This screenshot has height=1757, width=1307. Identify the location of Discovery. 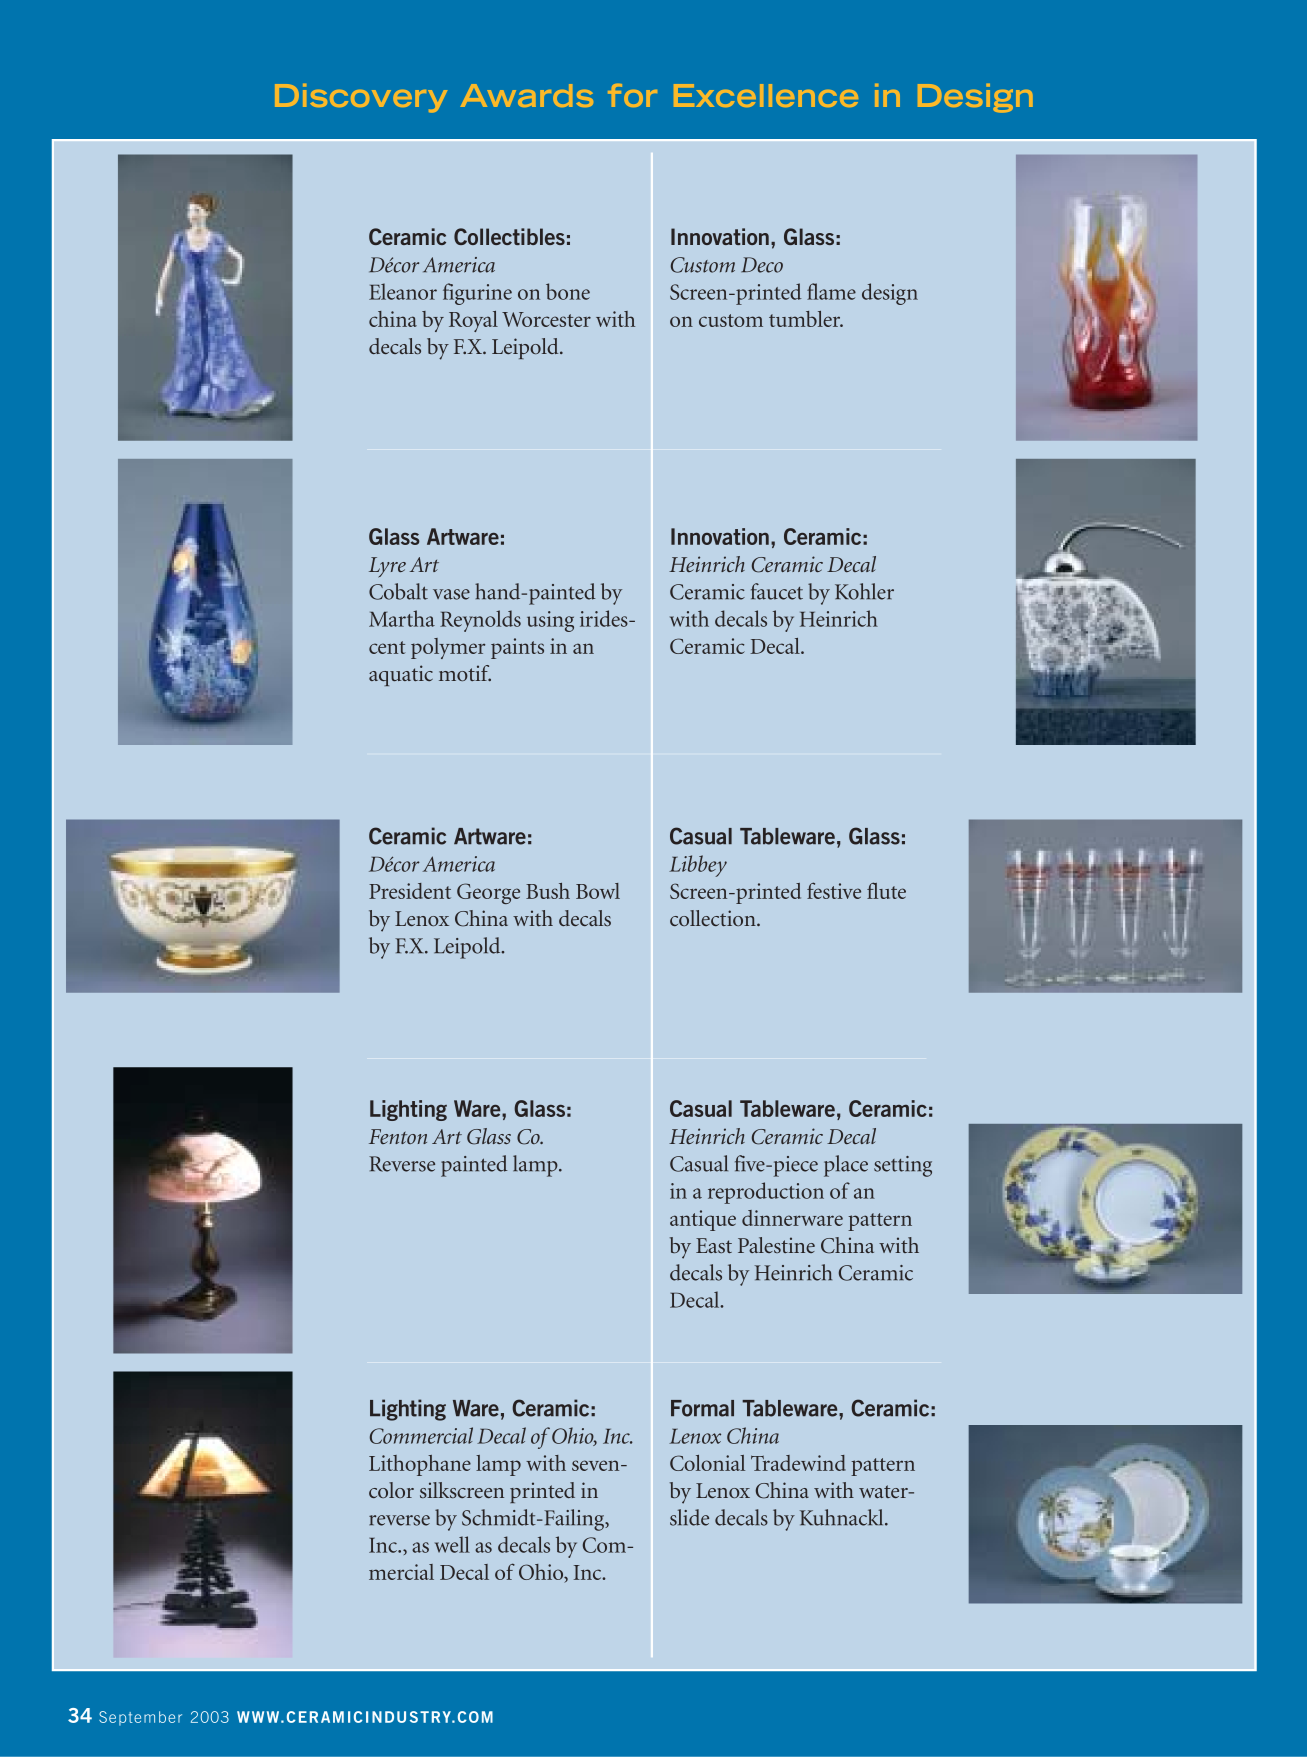
(361, 98).
